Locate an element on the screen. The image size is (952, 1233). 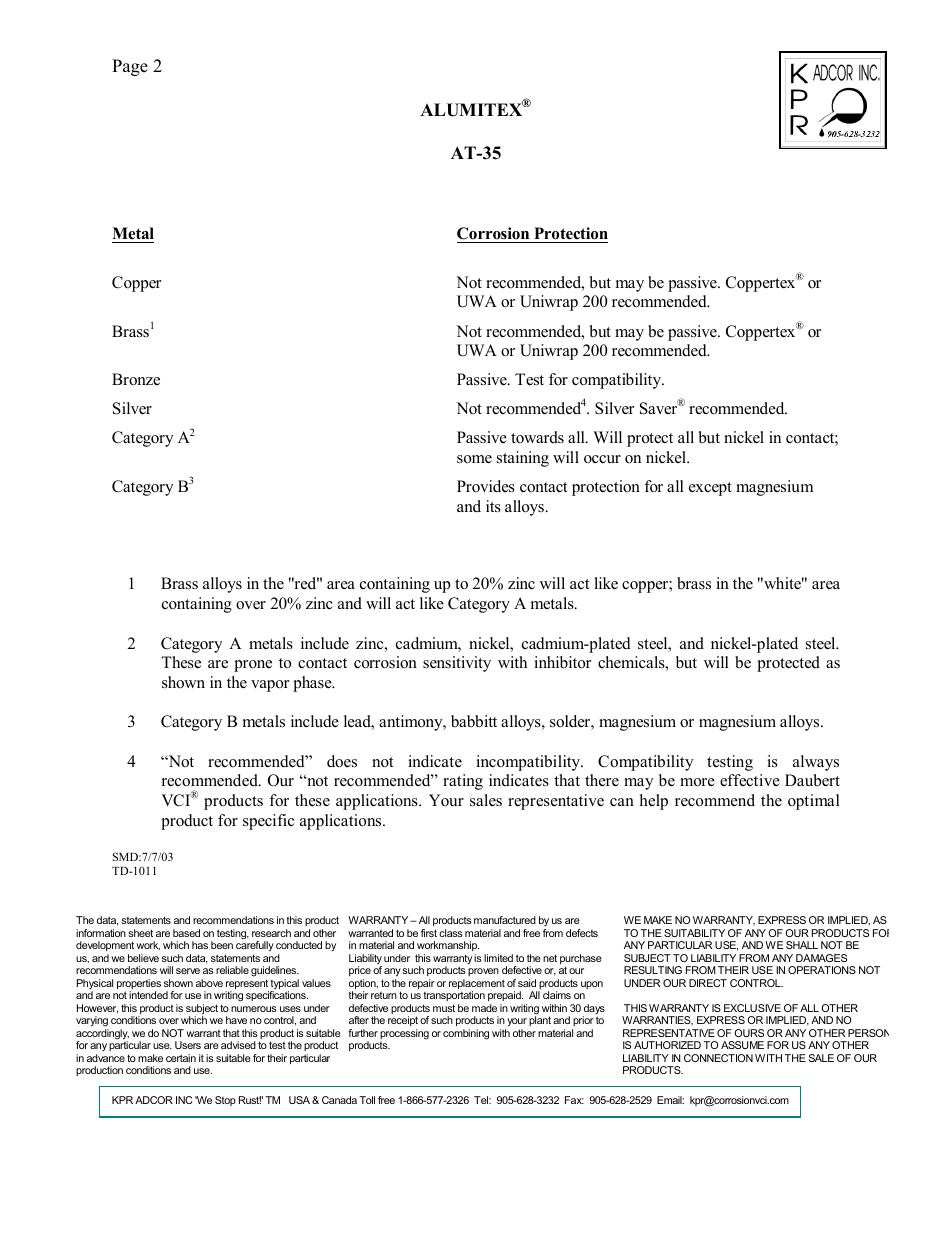
its is located at coordinates (493, 506).
